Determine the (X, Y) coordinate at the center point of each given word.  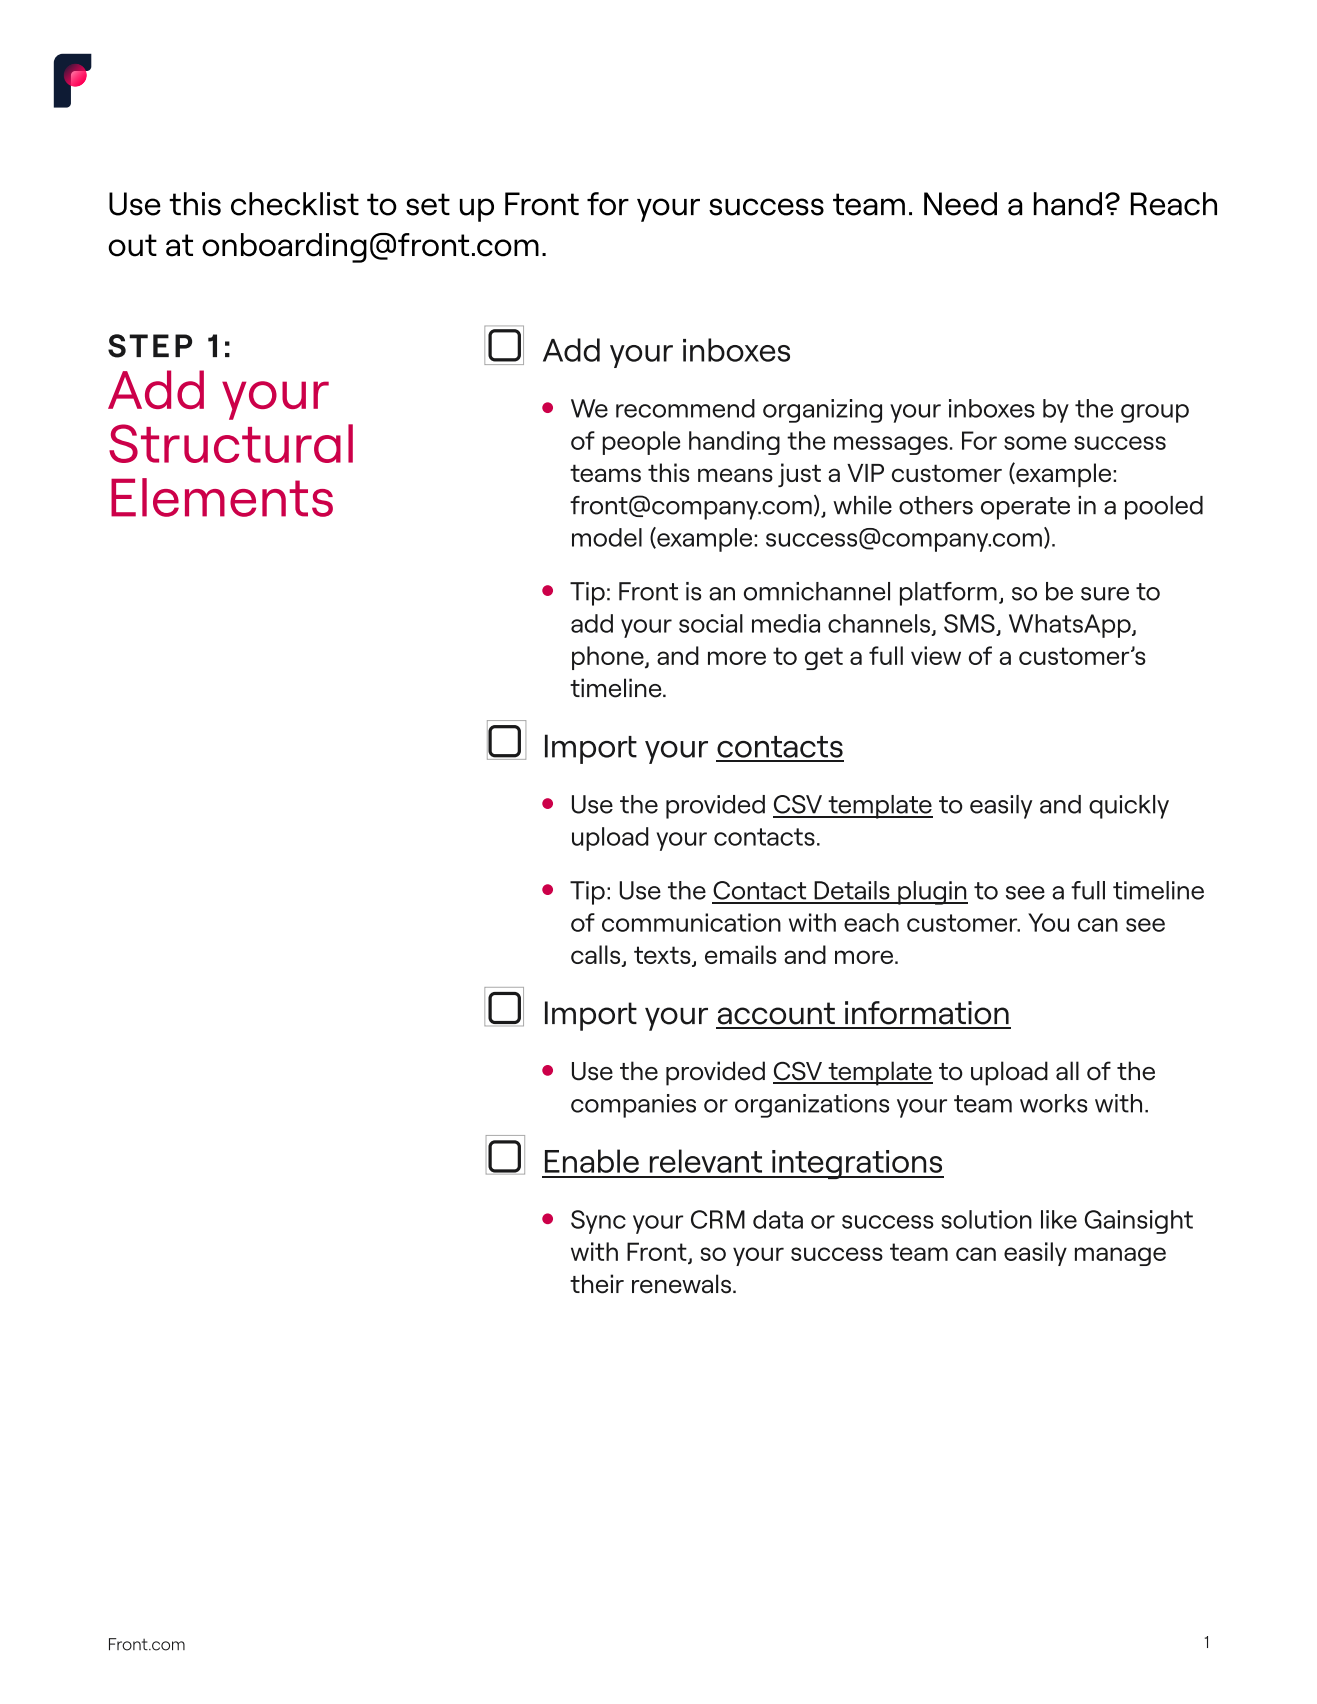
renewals (681, 1284)
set (428, 204)
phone (609, 658)
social (711, 623)
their (597, 1284)
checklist (295, 204)
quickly (1129, 807)
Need (960, 204)
